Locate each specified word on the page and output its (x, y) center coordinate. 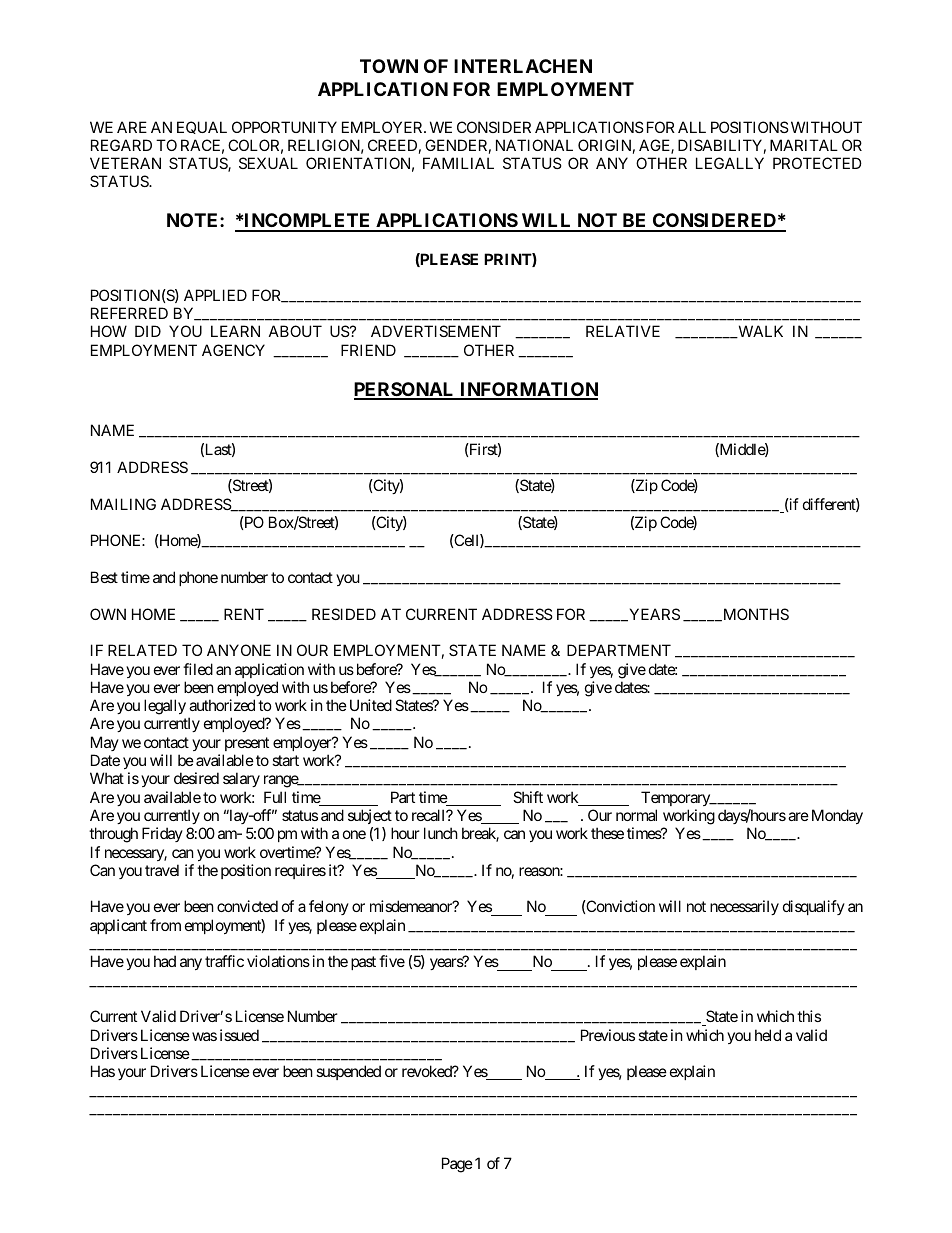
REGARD (121, 145)
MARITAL (804, 145)
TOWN (389, 66)
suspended (348, 1072)
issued (239, 1035)
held (768, 1035)
